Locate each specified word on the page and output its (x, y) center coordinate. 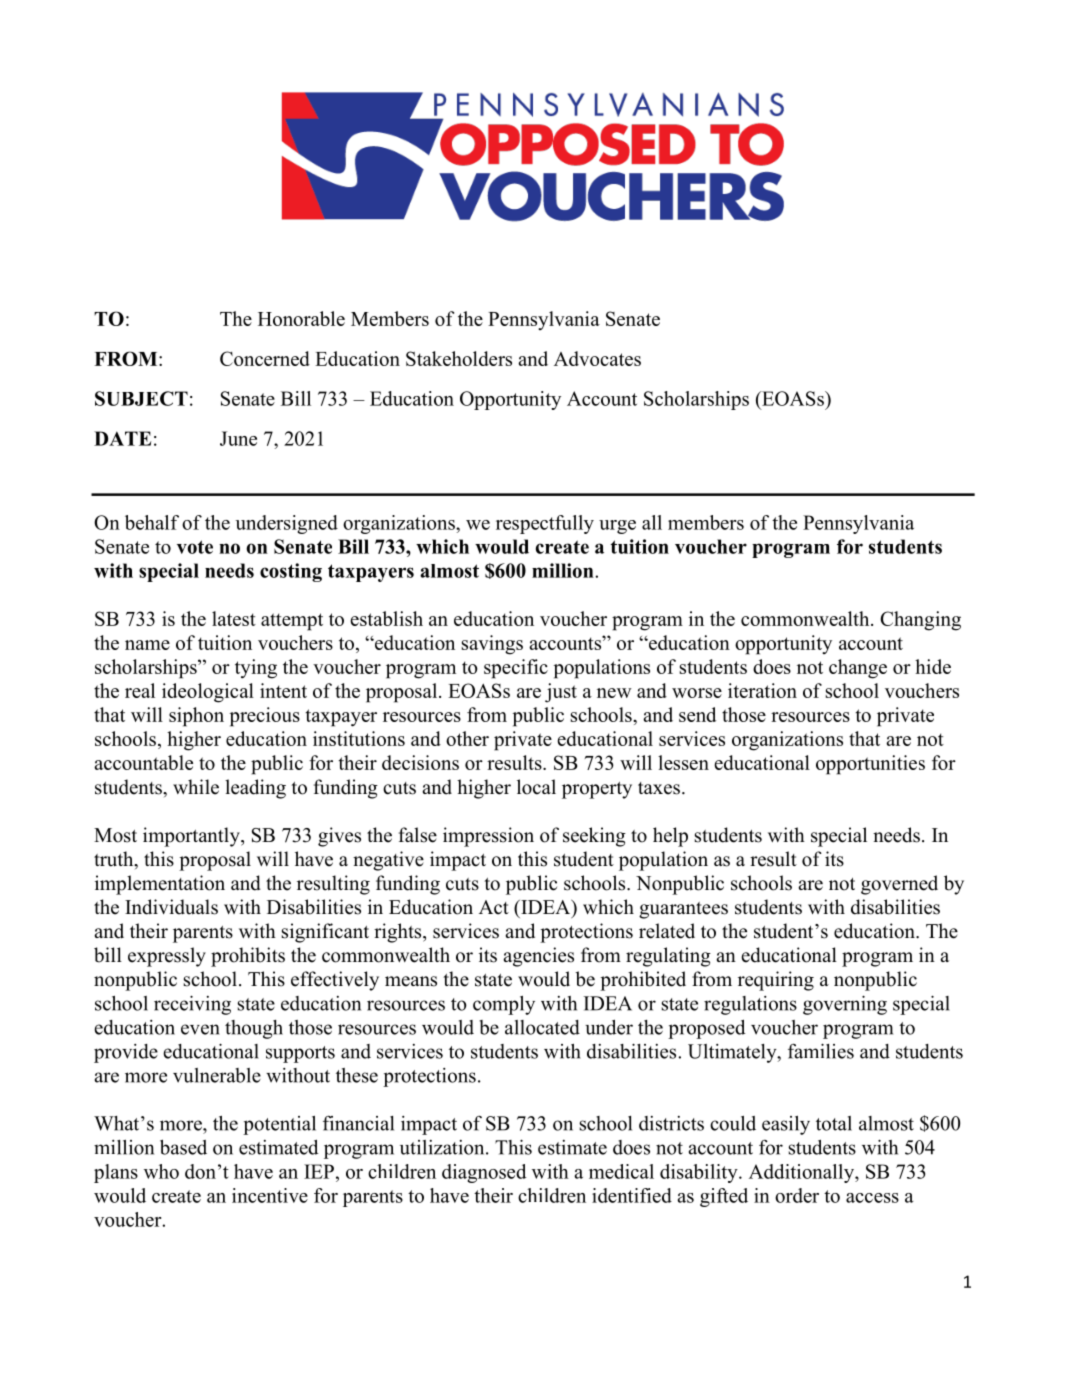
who (161, 1171)
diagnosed (484, 1173)
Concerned (265, 358)
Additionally (802, 1173)
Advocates (597, 358)
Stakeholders (459, 358)
